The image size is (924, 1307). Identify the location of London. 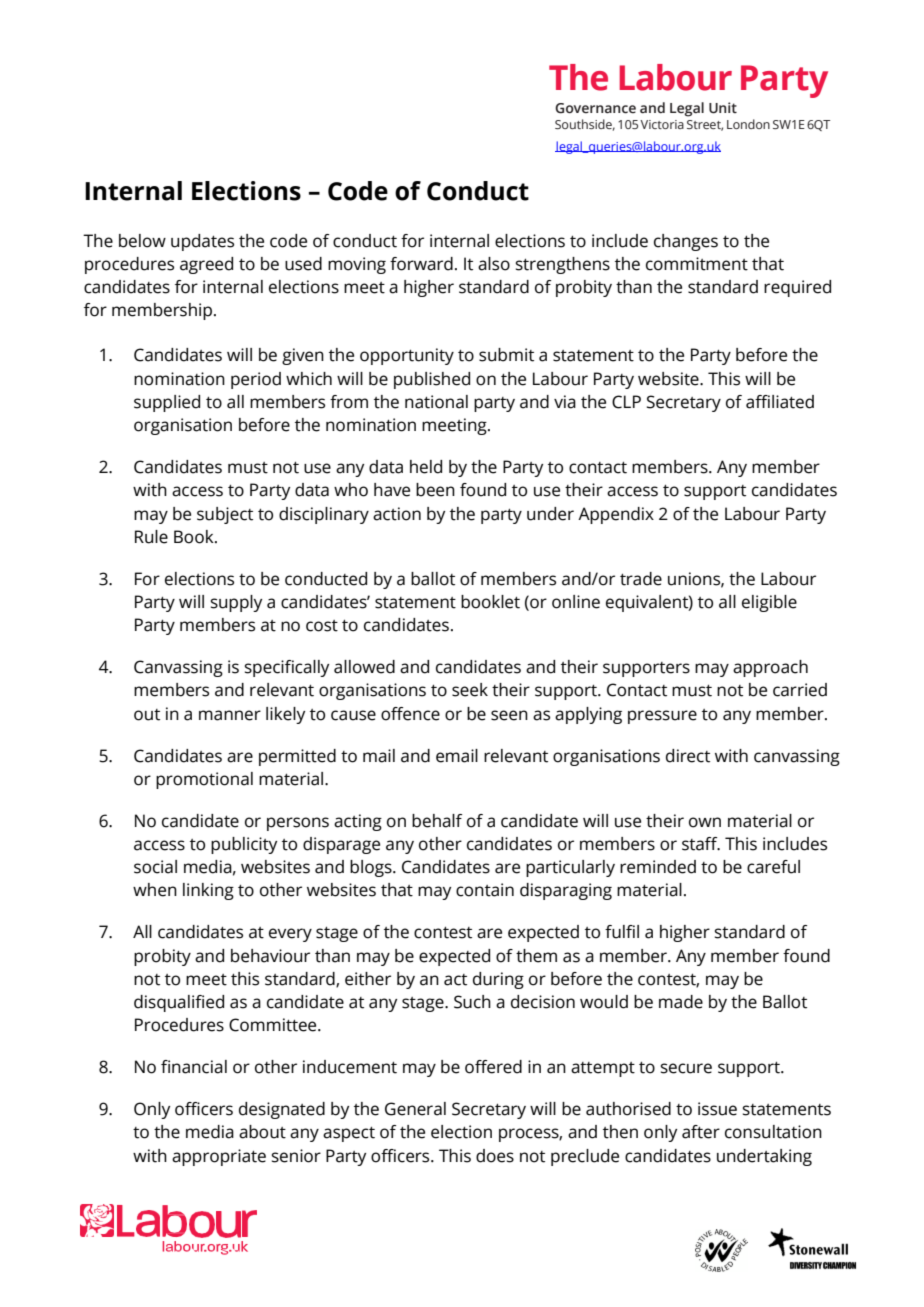
(748, 124).
